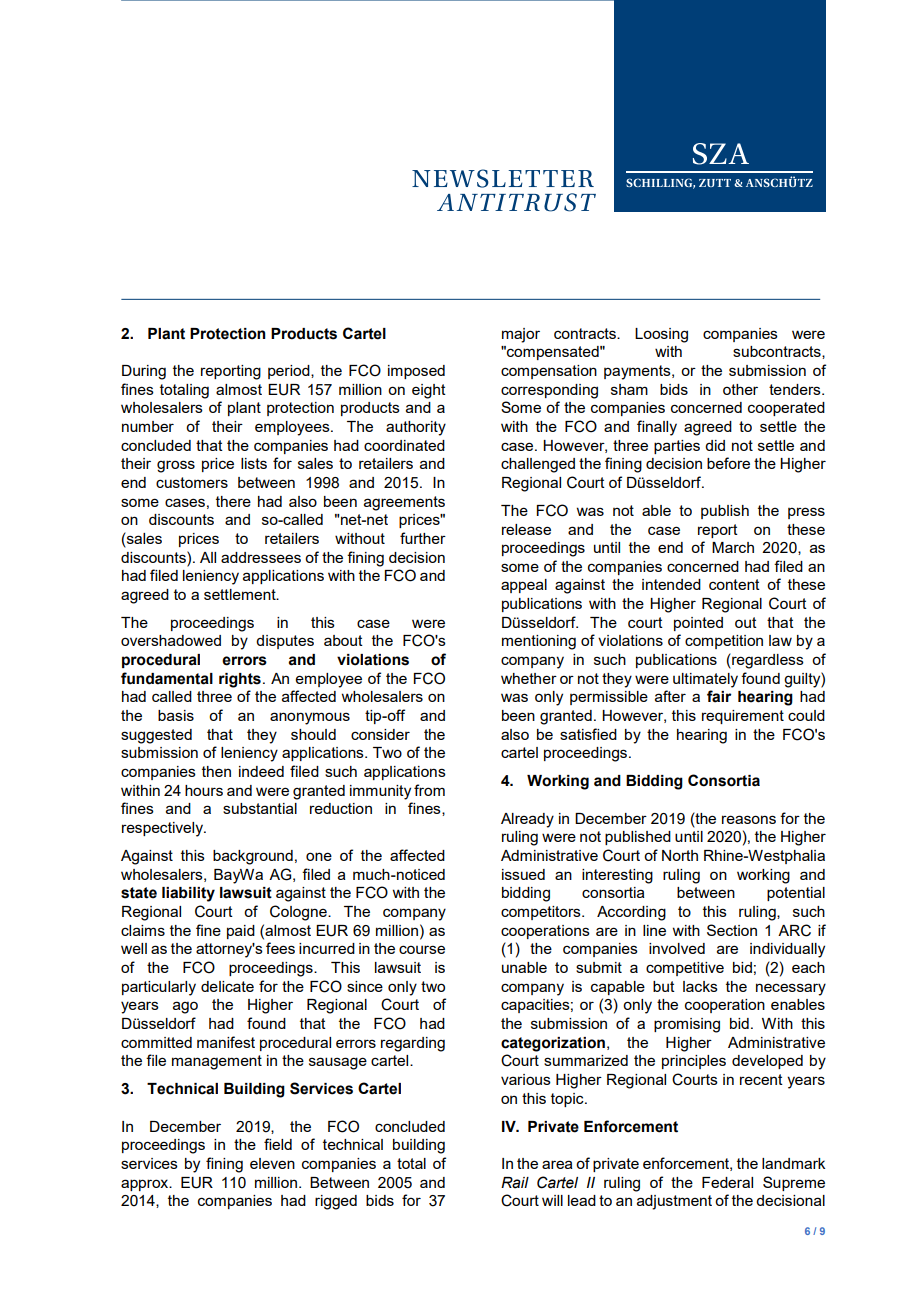 The width and height of the image is (924, 1309). I want to click on Rail, so click(515, 1183).
